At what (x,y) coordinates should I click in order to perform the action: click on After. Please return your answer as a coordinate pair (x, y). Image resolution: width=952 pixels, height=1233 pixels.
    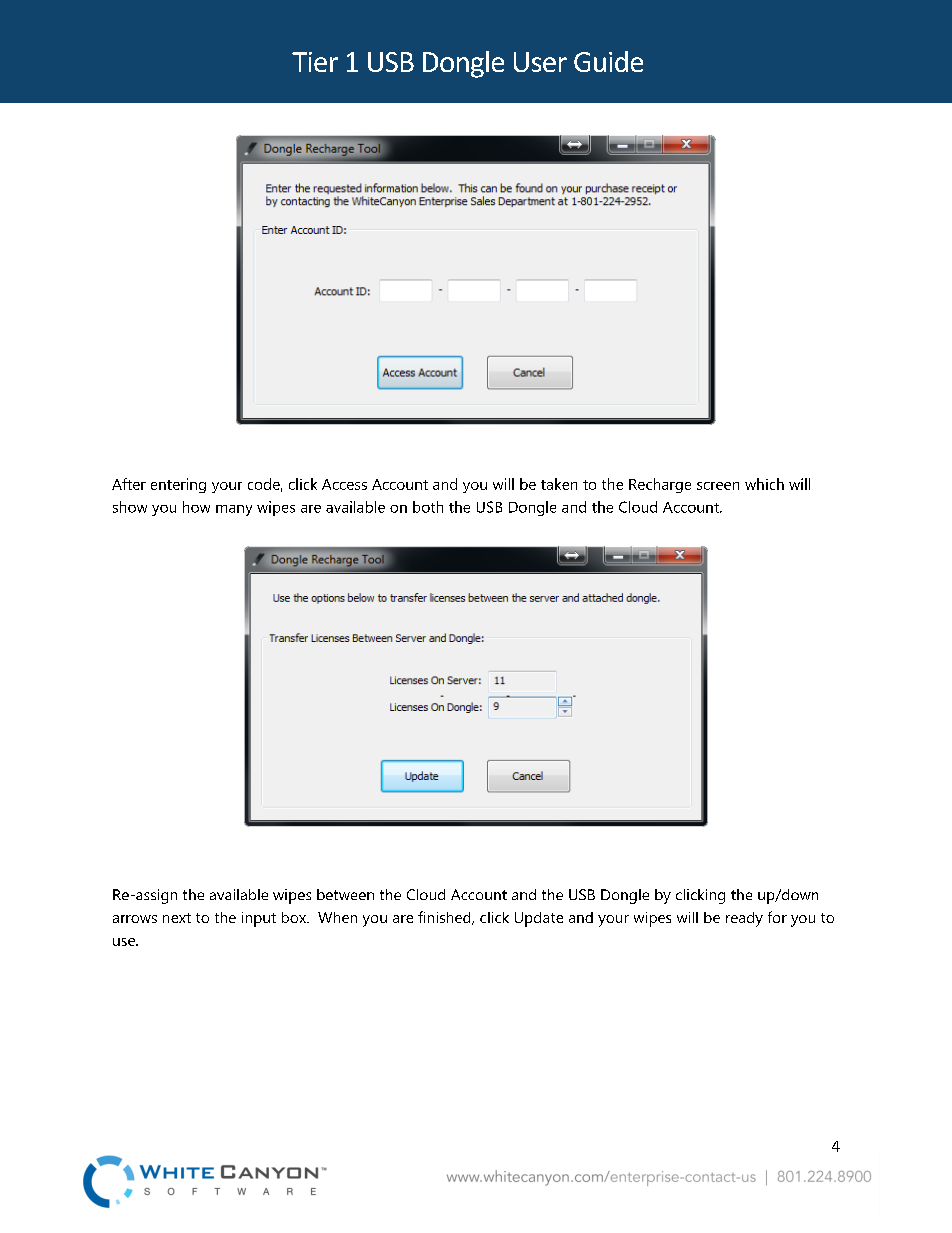
    Looking at the image, I should click on (129, 484).
